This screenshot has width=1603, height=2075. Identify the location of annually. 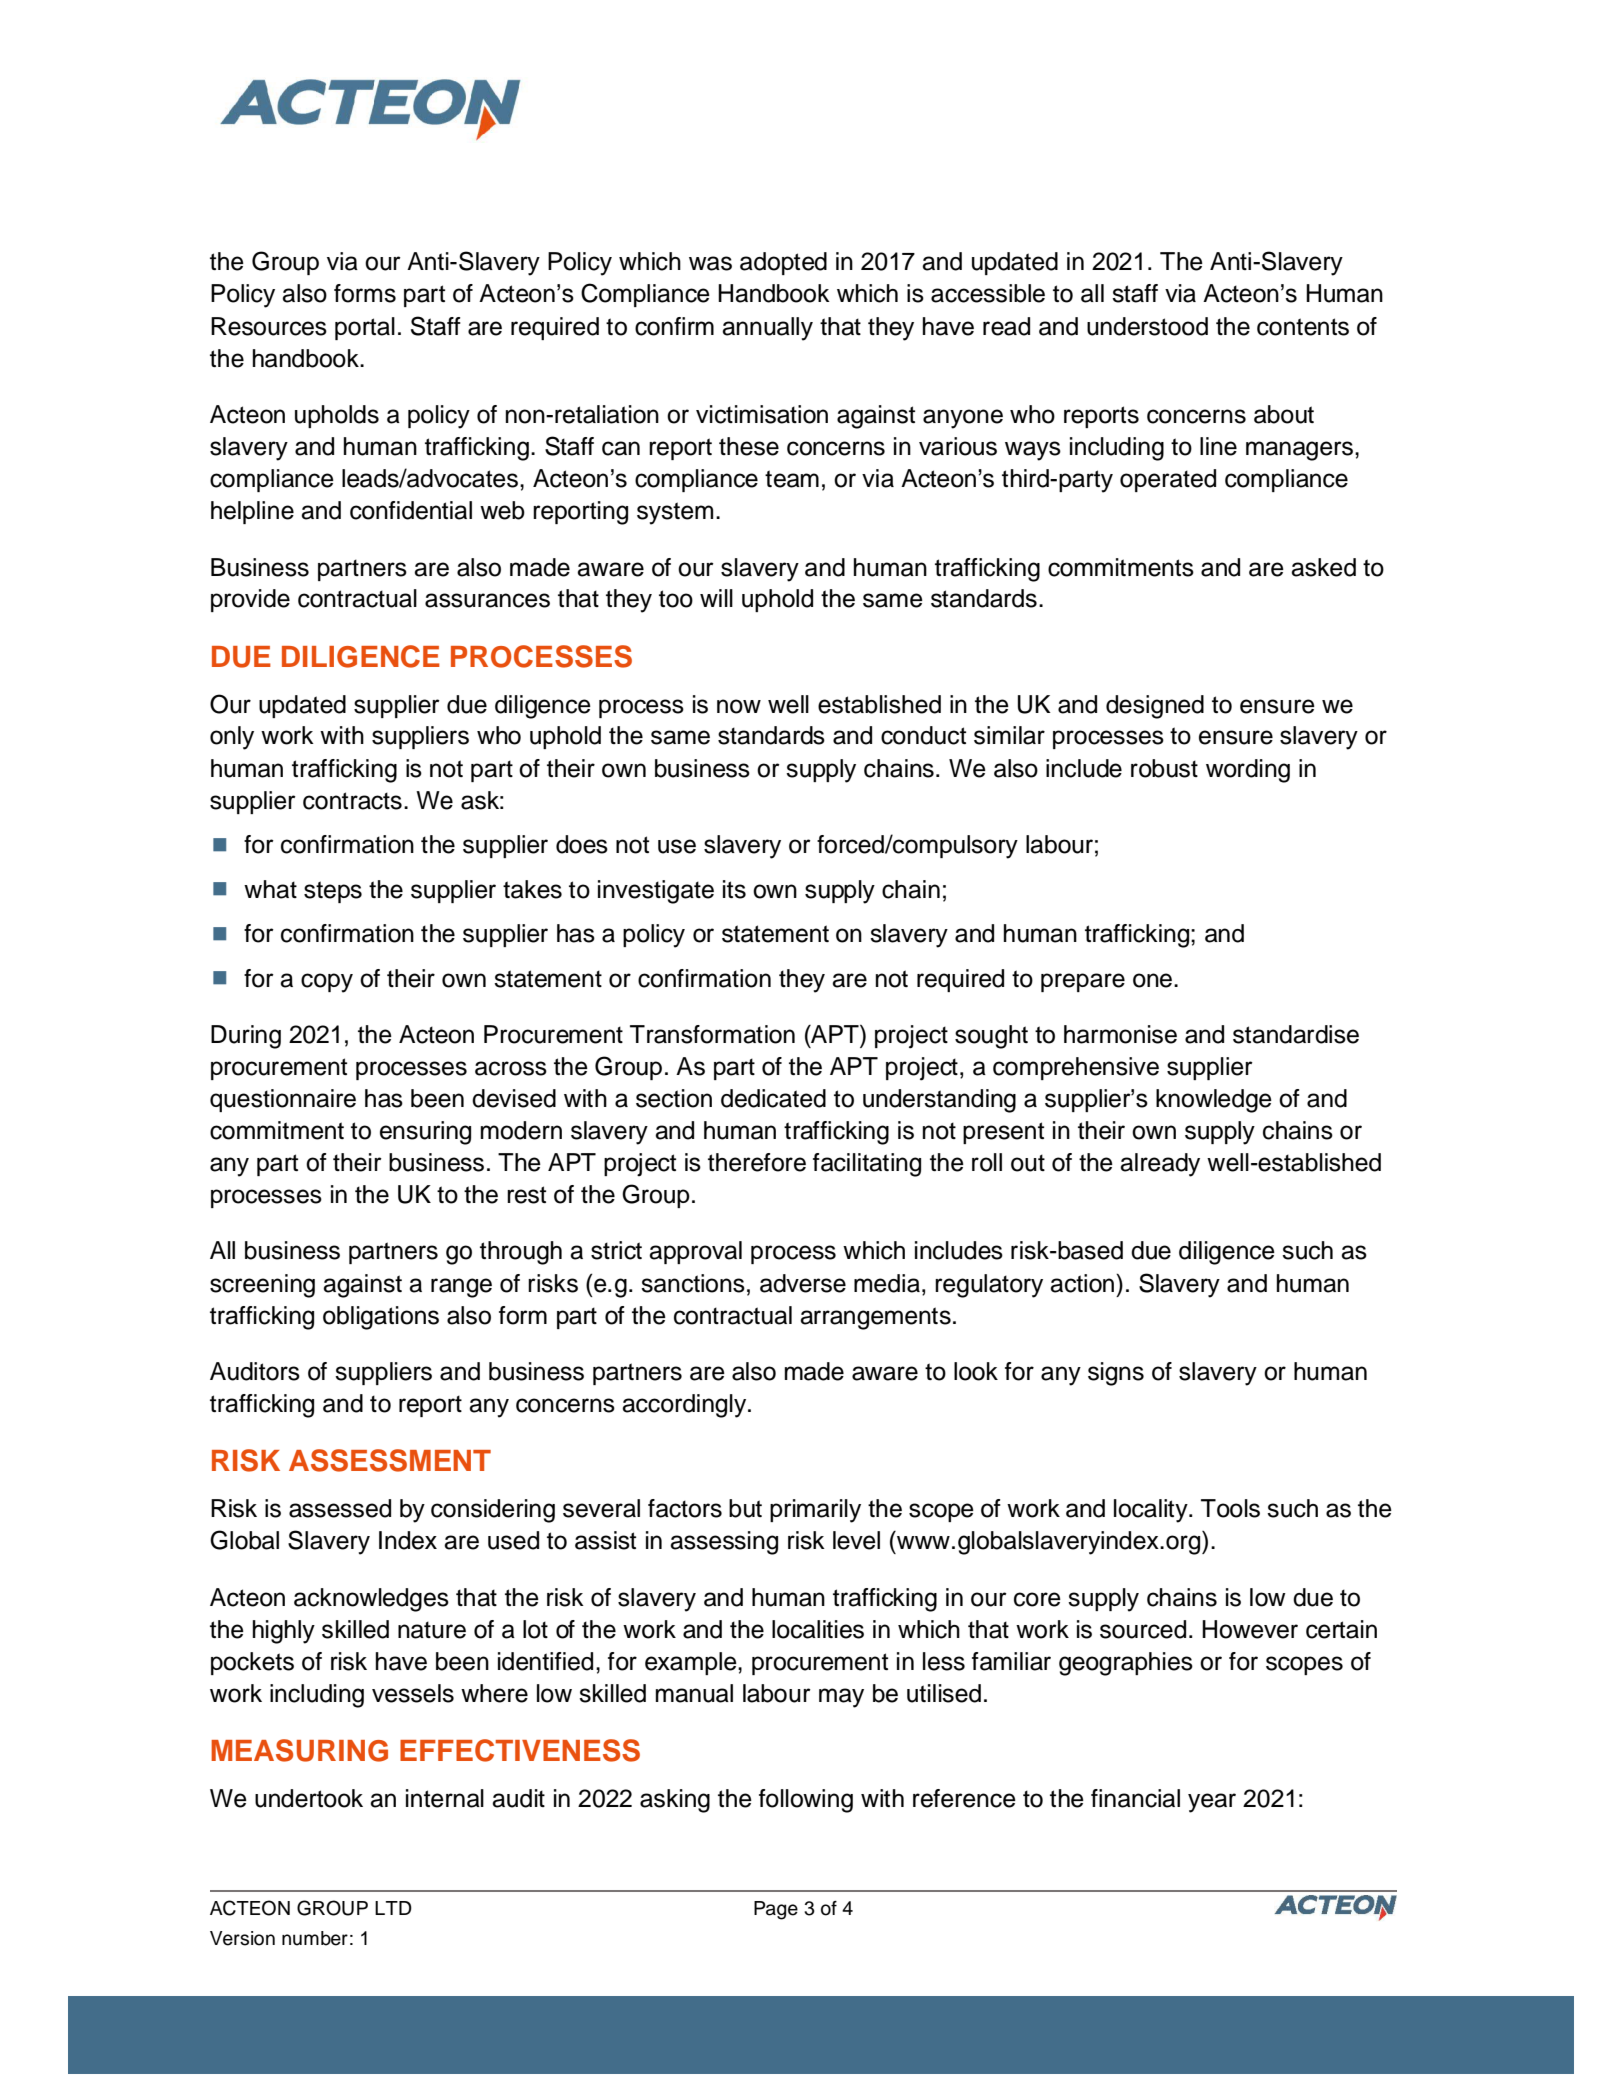
(767, 329).
